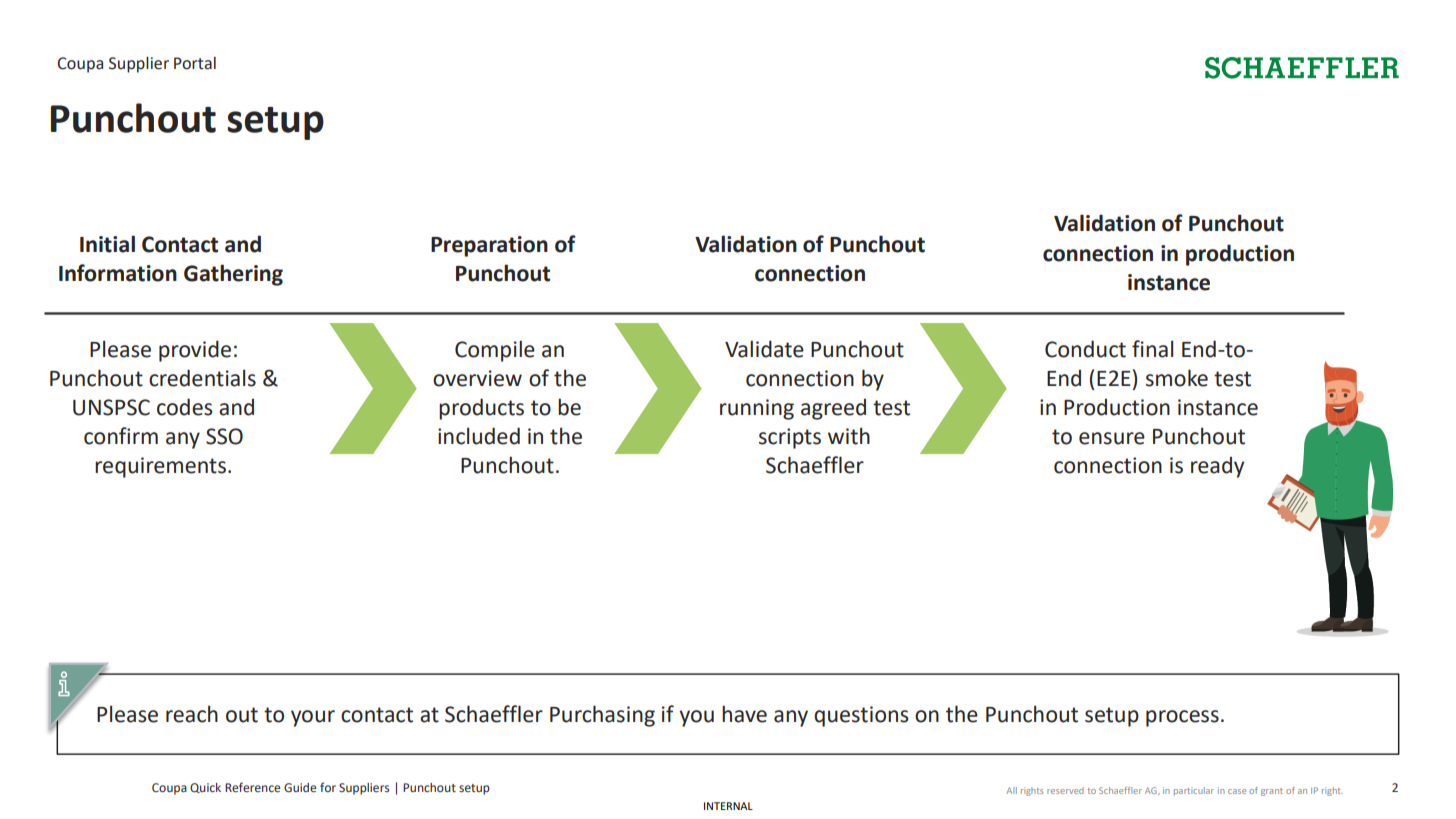 Image resolution: width=1456 pixels, height=819 pixels. What do you see at coordinates (790, 438) in the screenshot?
I see `scripts` at bounding box center [790, 438].
